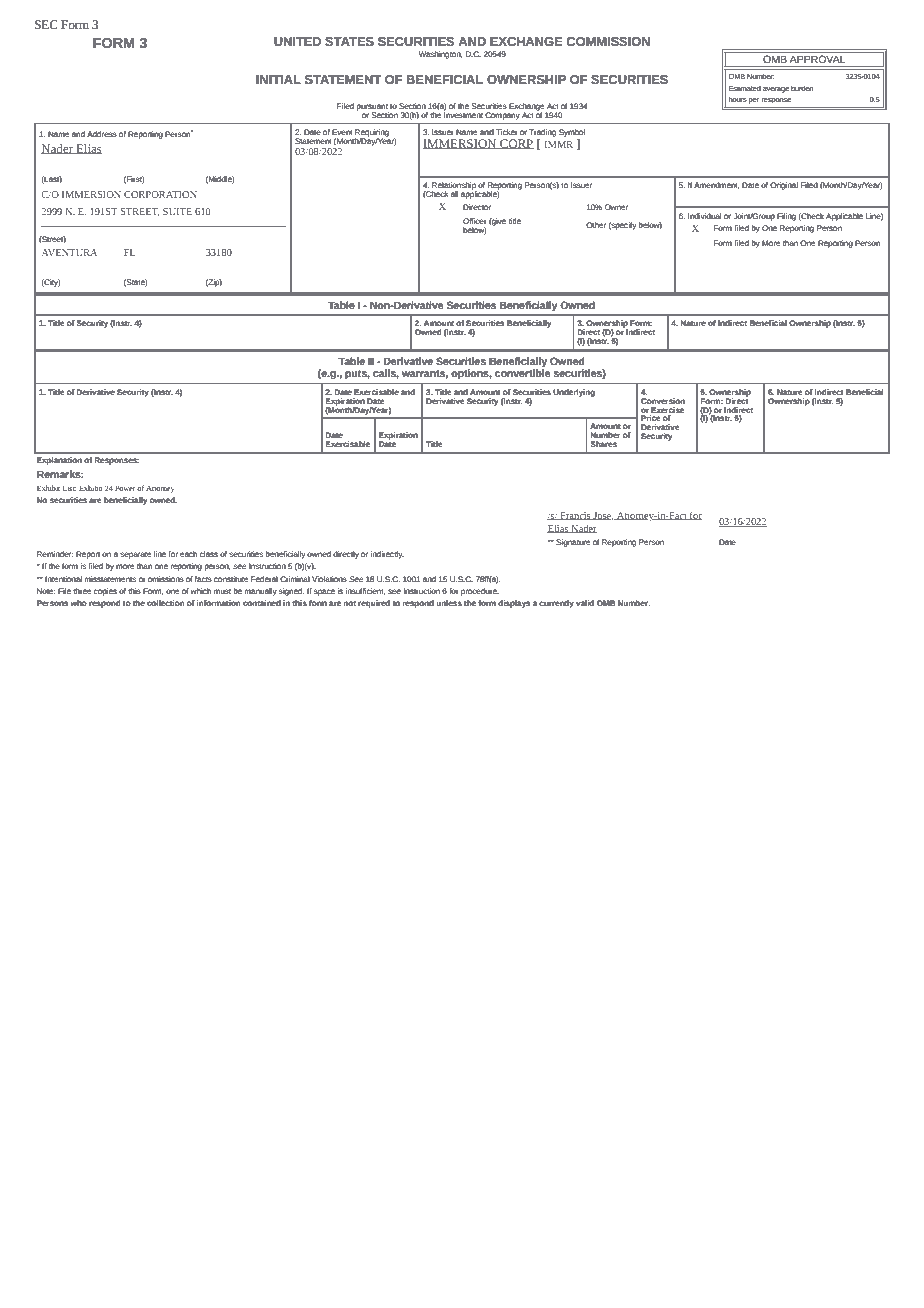 This image has height=1308, width=924. I want to click on INITIAL, so click(278, 79).
